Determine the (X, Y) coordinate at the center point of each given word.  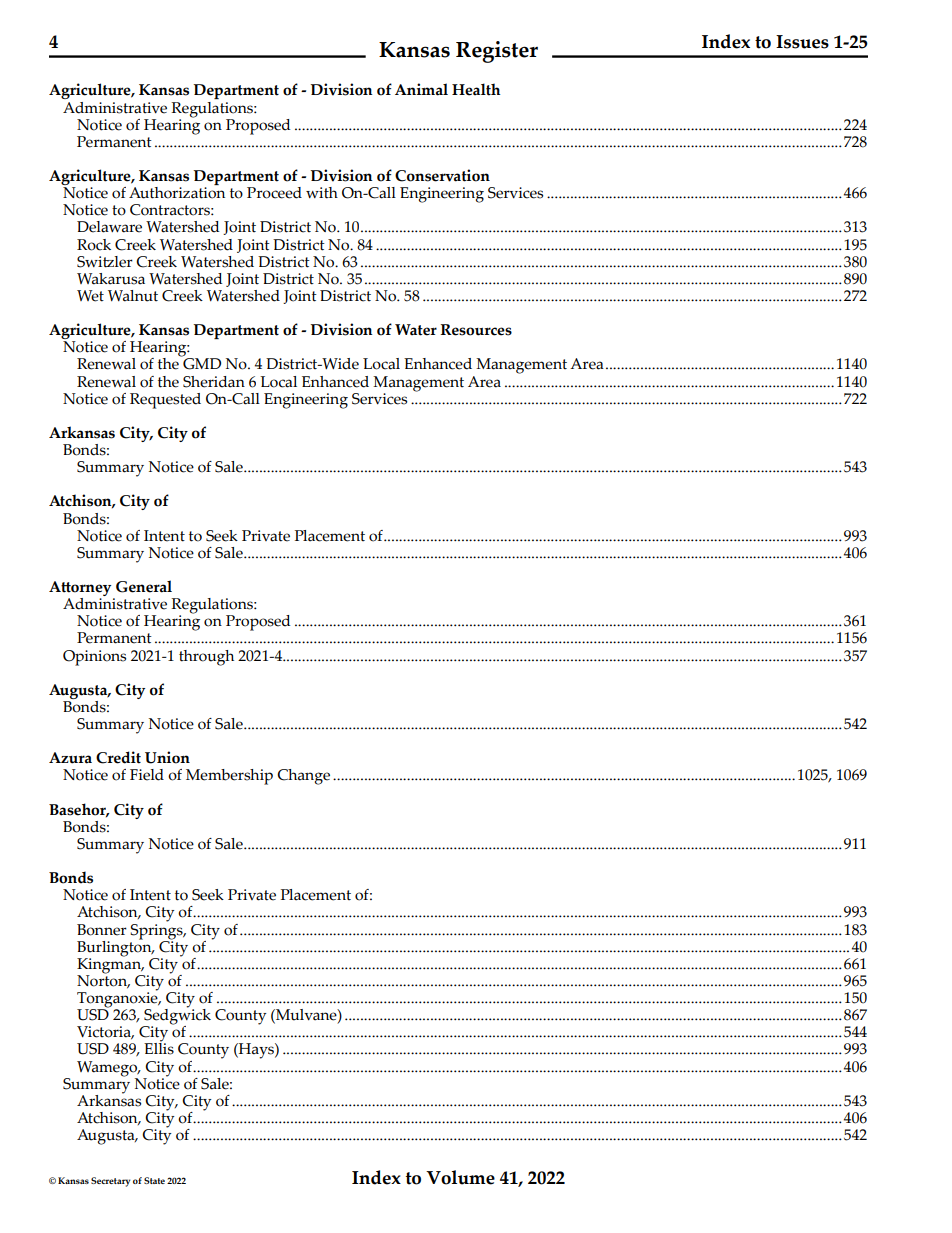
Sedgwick (176, 1016)
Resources (476, 330)
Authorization (177, 191)
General (144, 586)
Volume (460, 1177)
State (154, 1180)
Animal (421, 89)
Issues (802, 42)
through (206, 658)
